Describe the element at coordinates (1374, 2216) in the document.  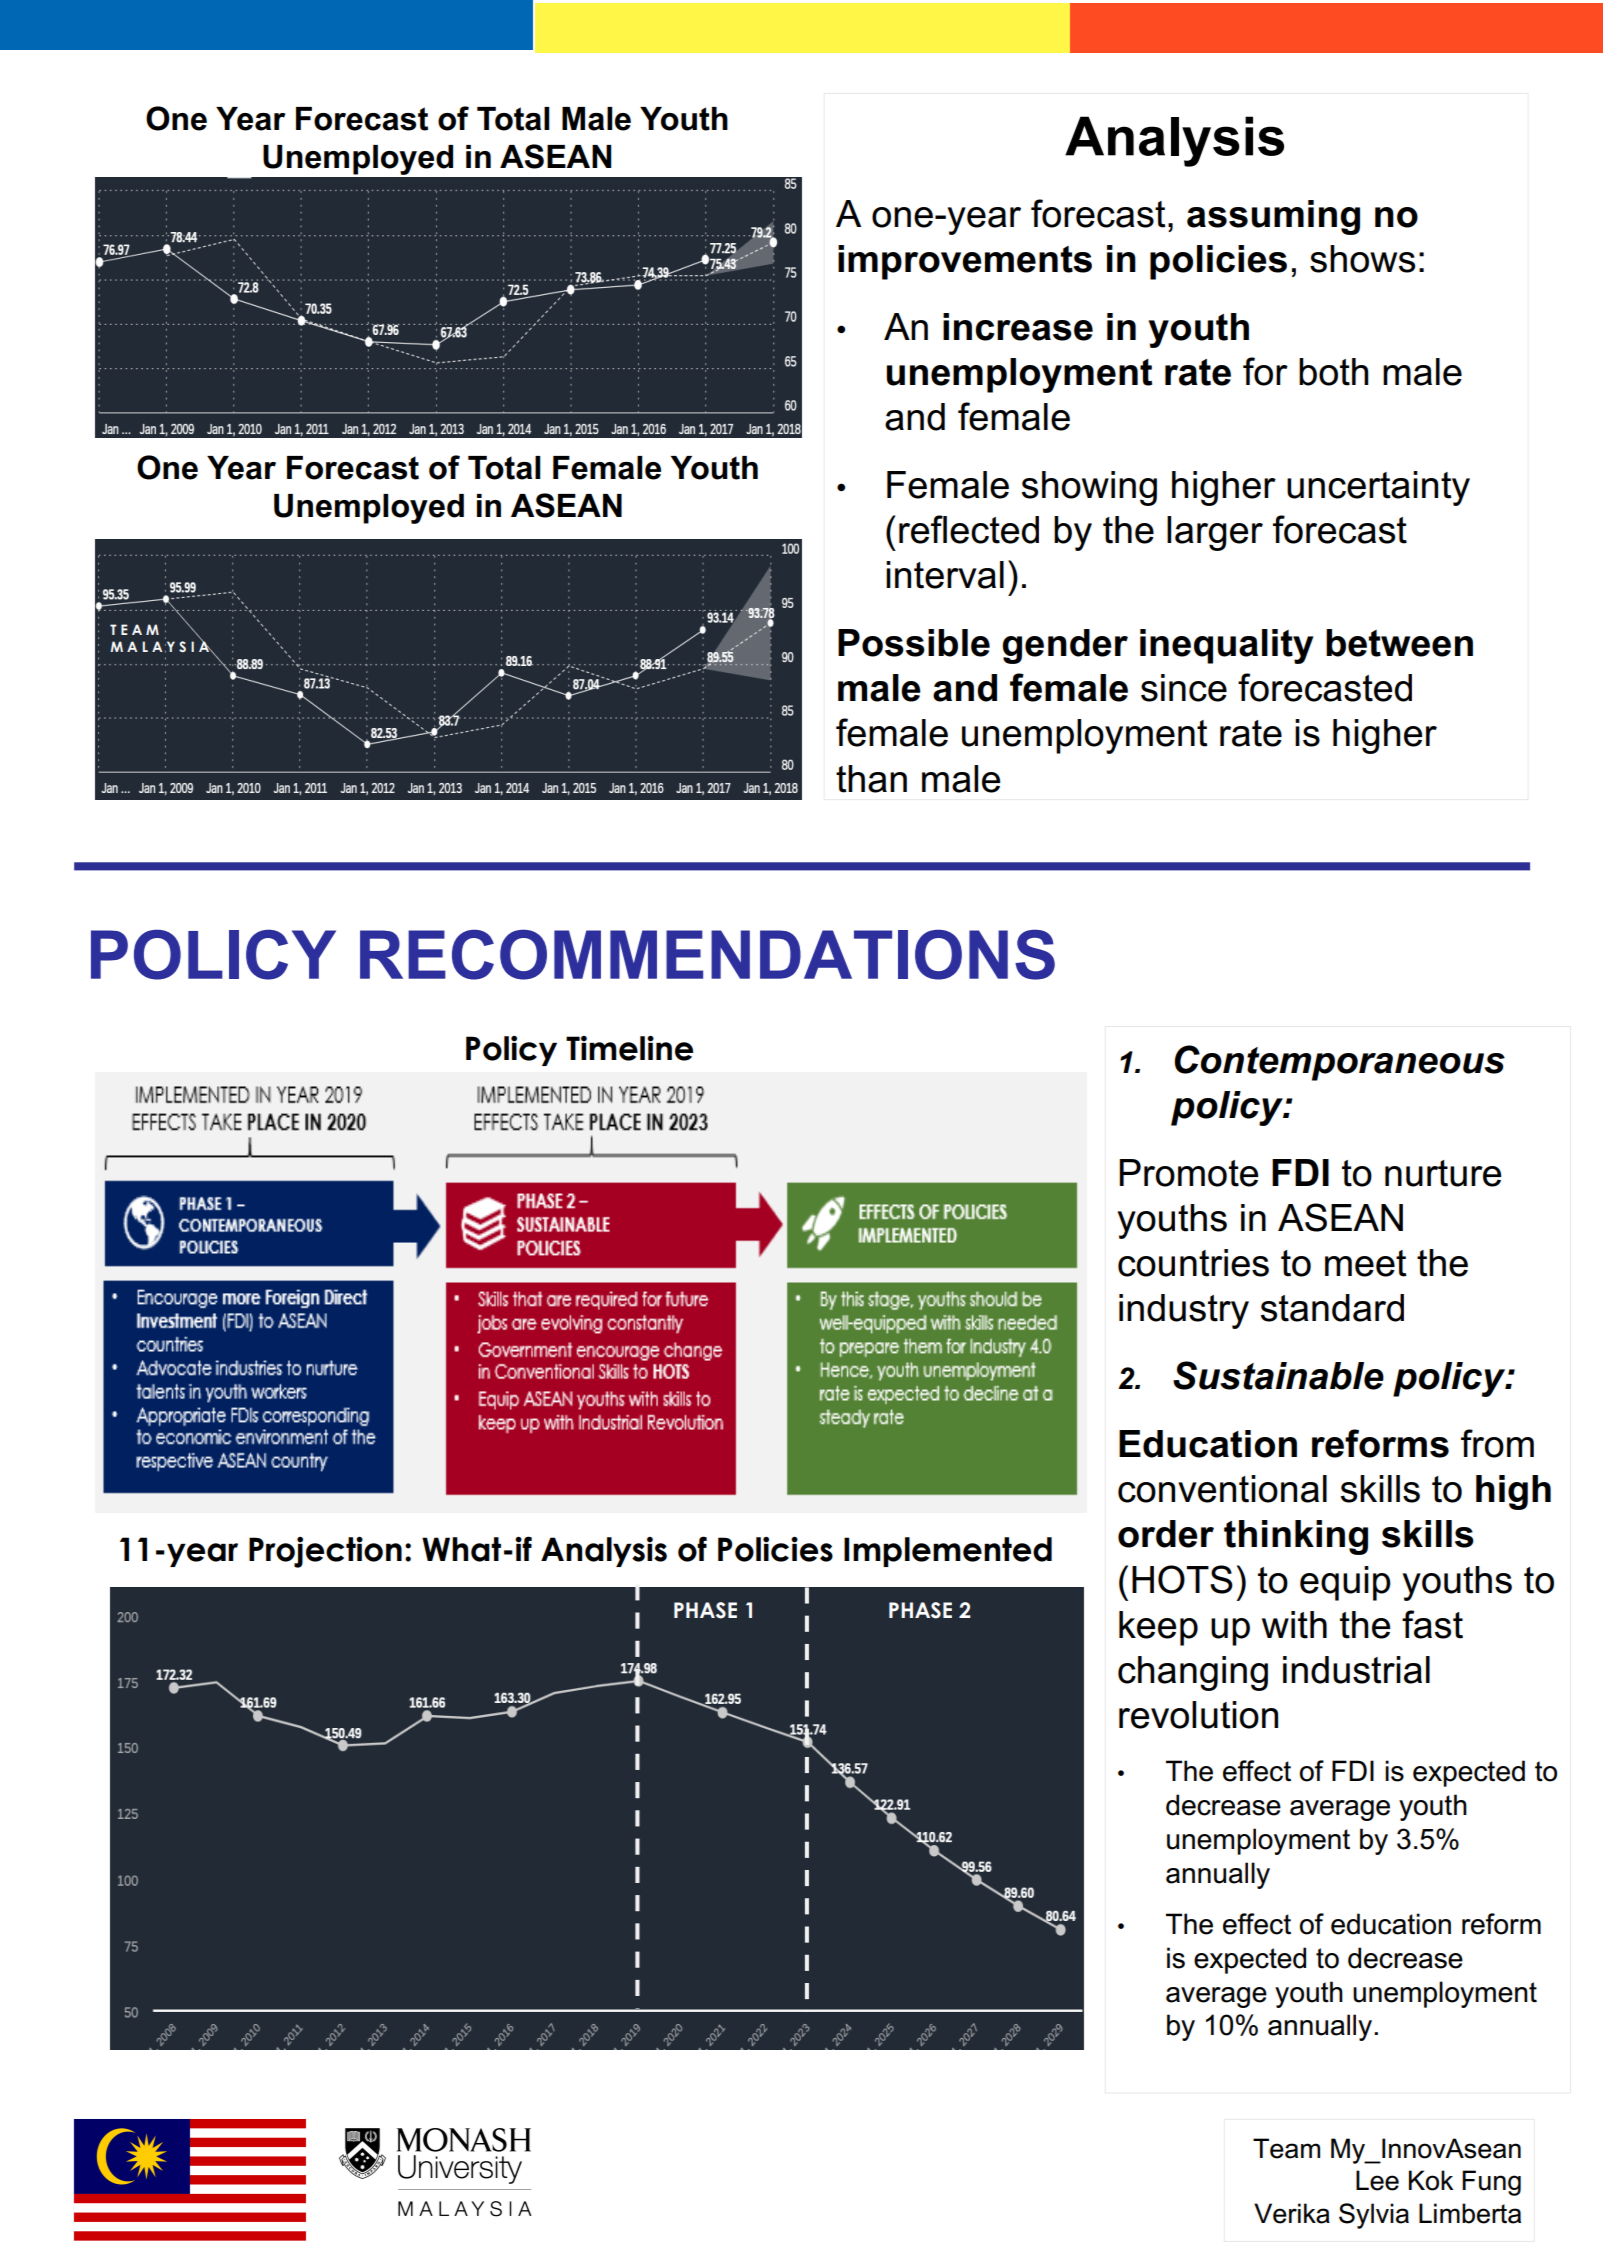
I see `Sylvia` at that location.
